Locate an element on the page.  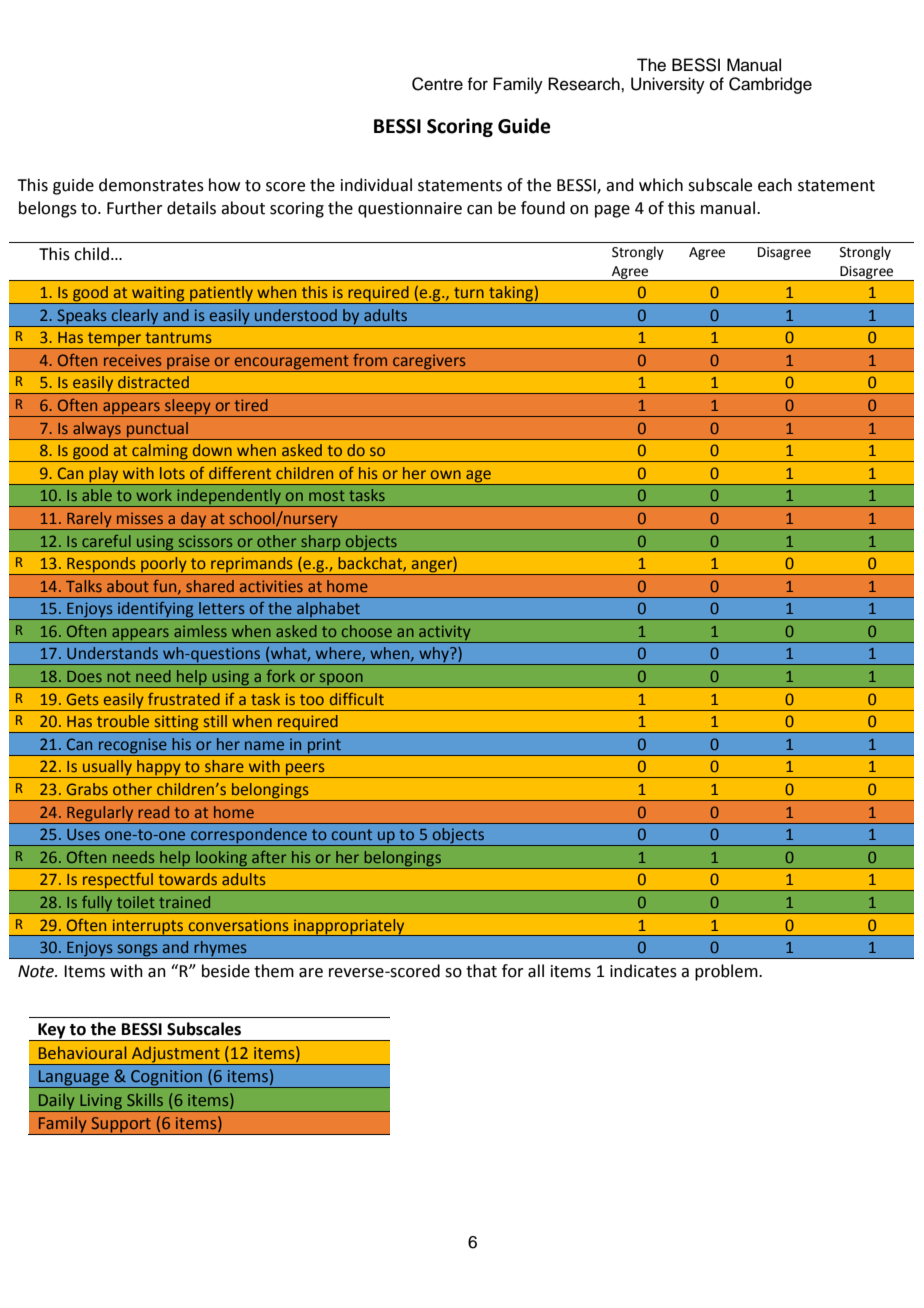
activity is located at coordinates (445, 634).
